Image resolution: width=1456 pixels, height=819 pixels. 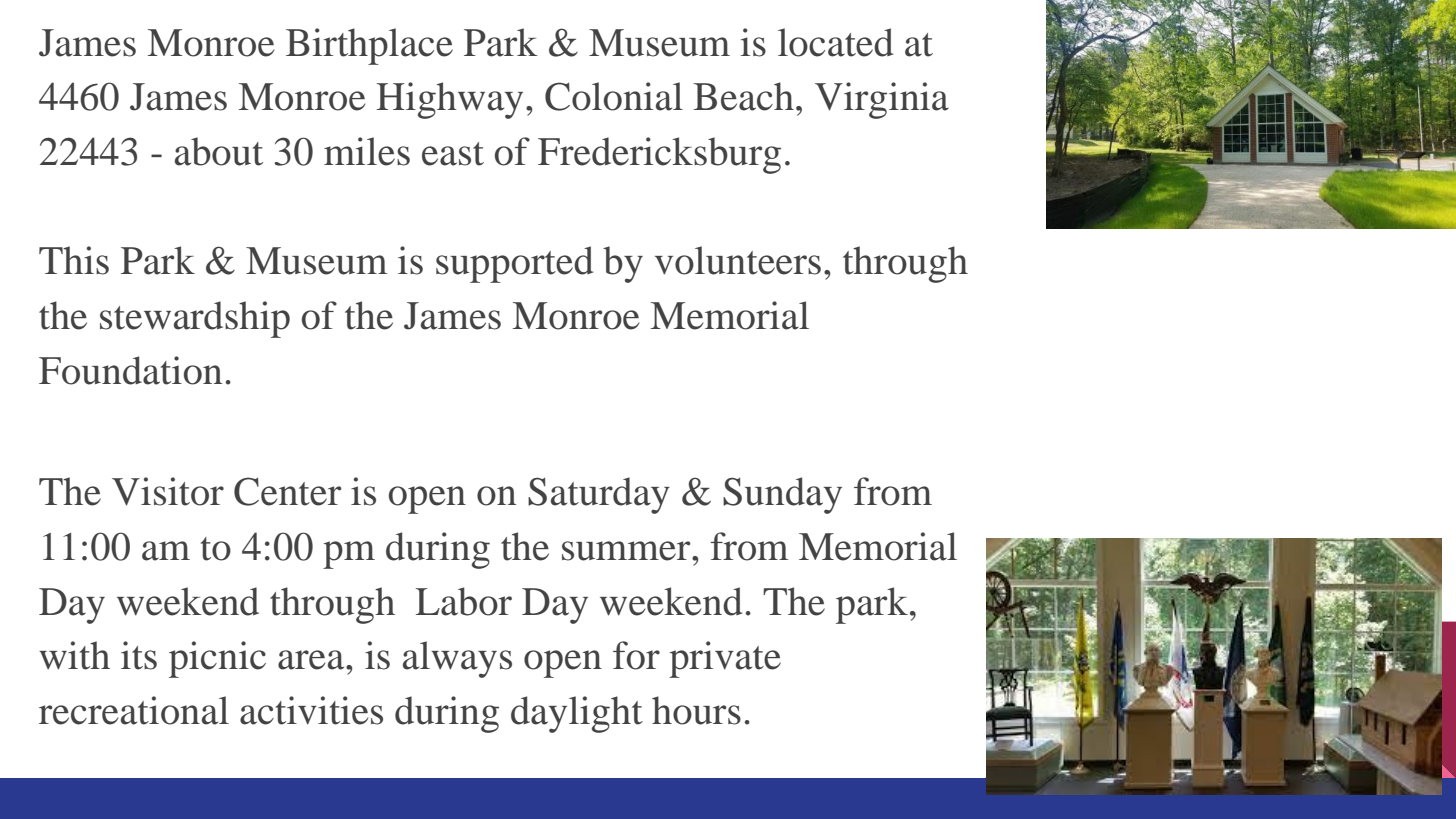 I want to click on recreational, so click(x=134, y=710).
